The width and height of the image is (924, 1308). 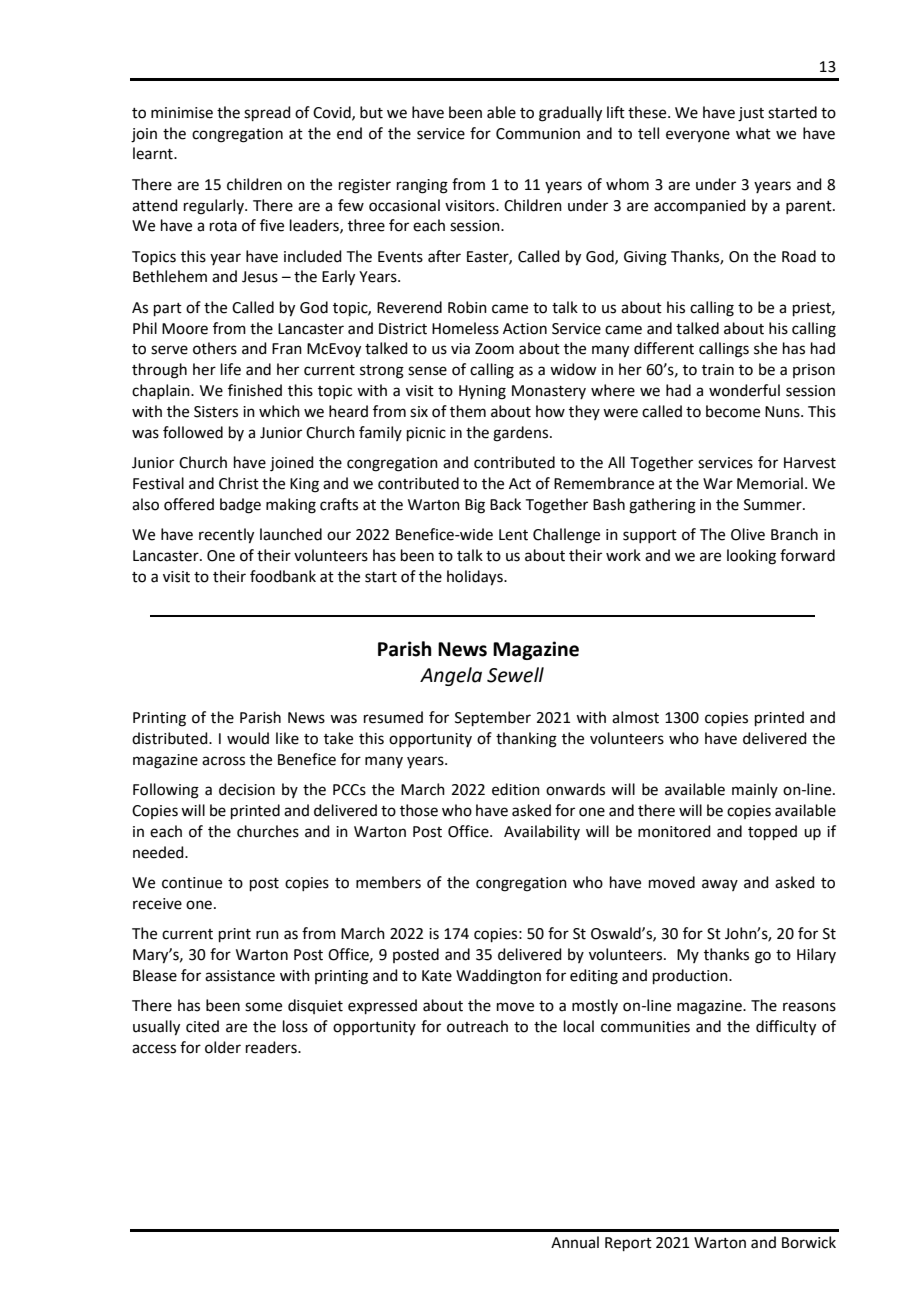 What do you see at coordinates (223, 1047) in the image?
I see `older` at bounding box center [223, 1047].
